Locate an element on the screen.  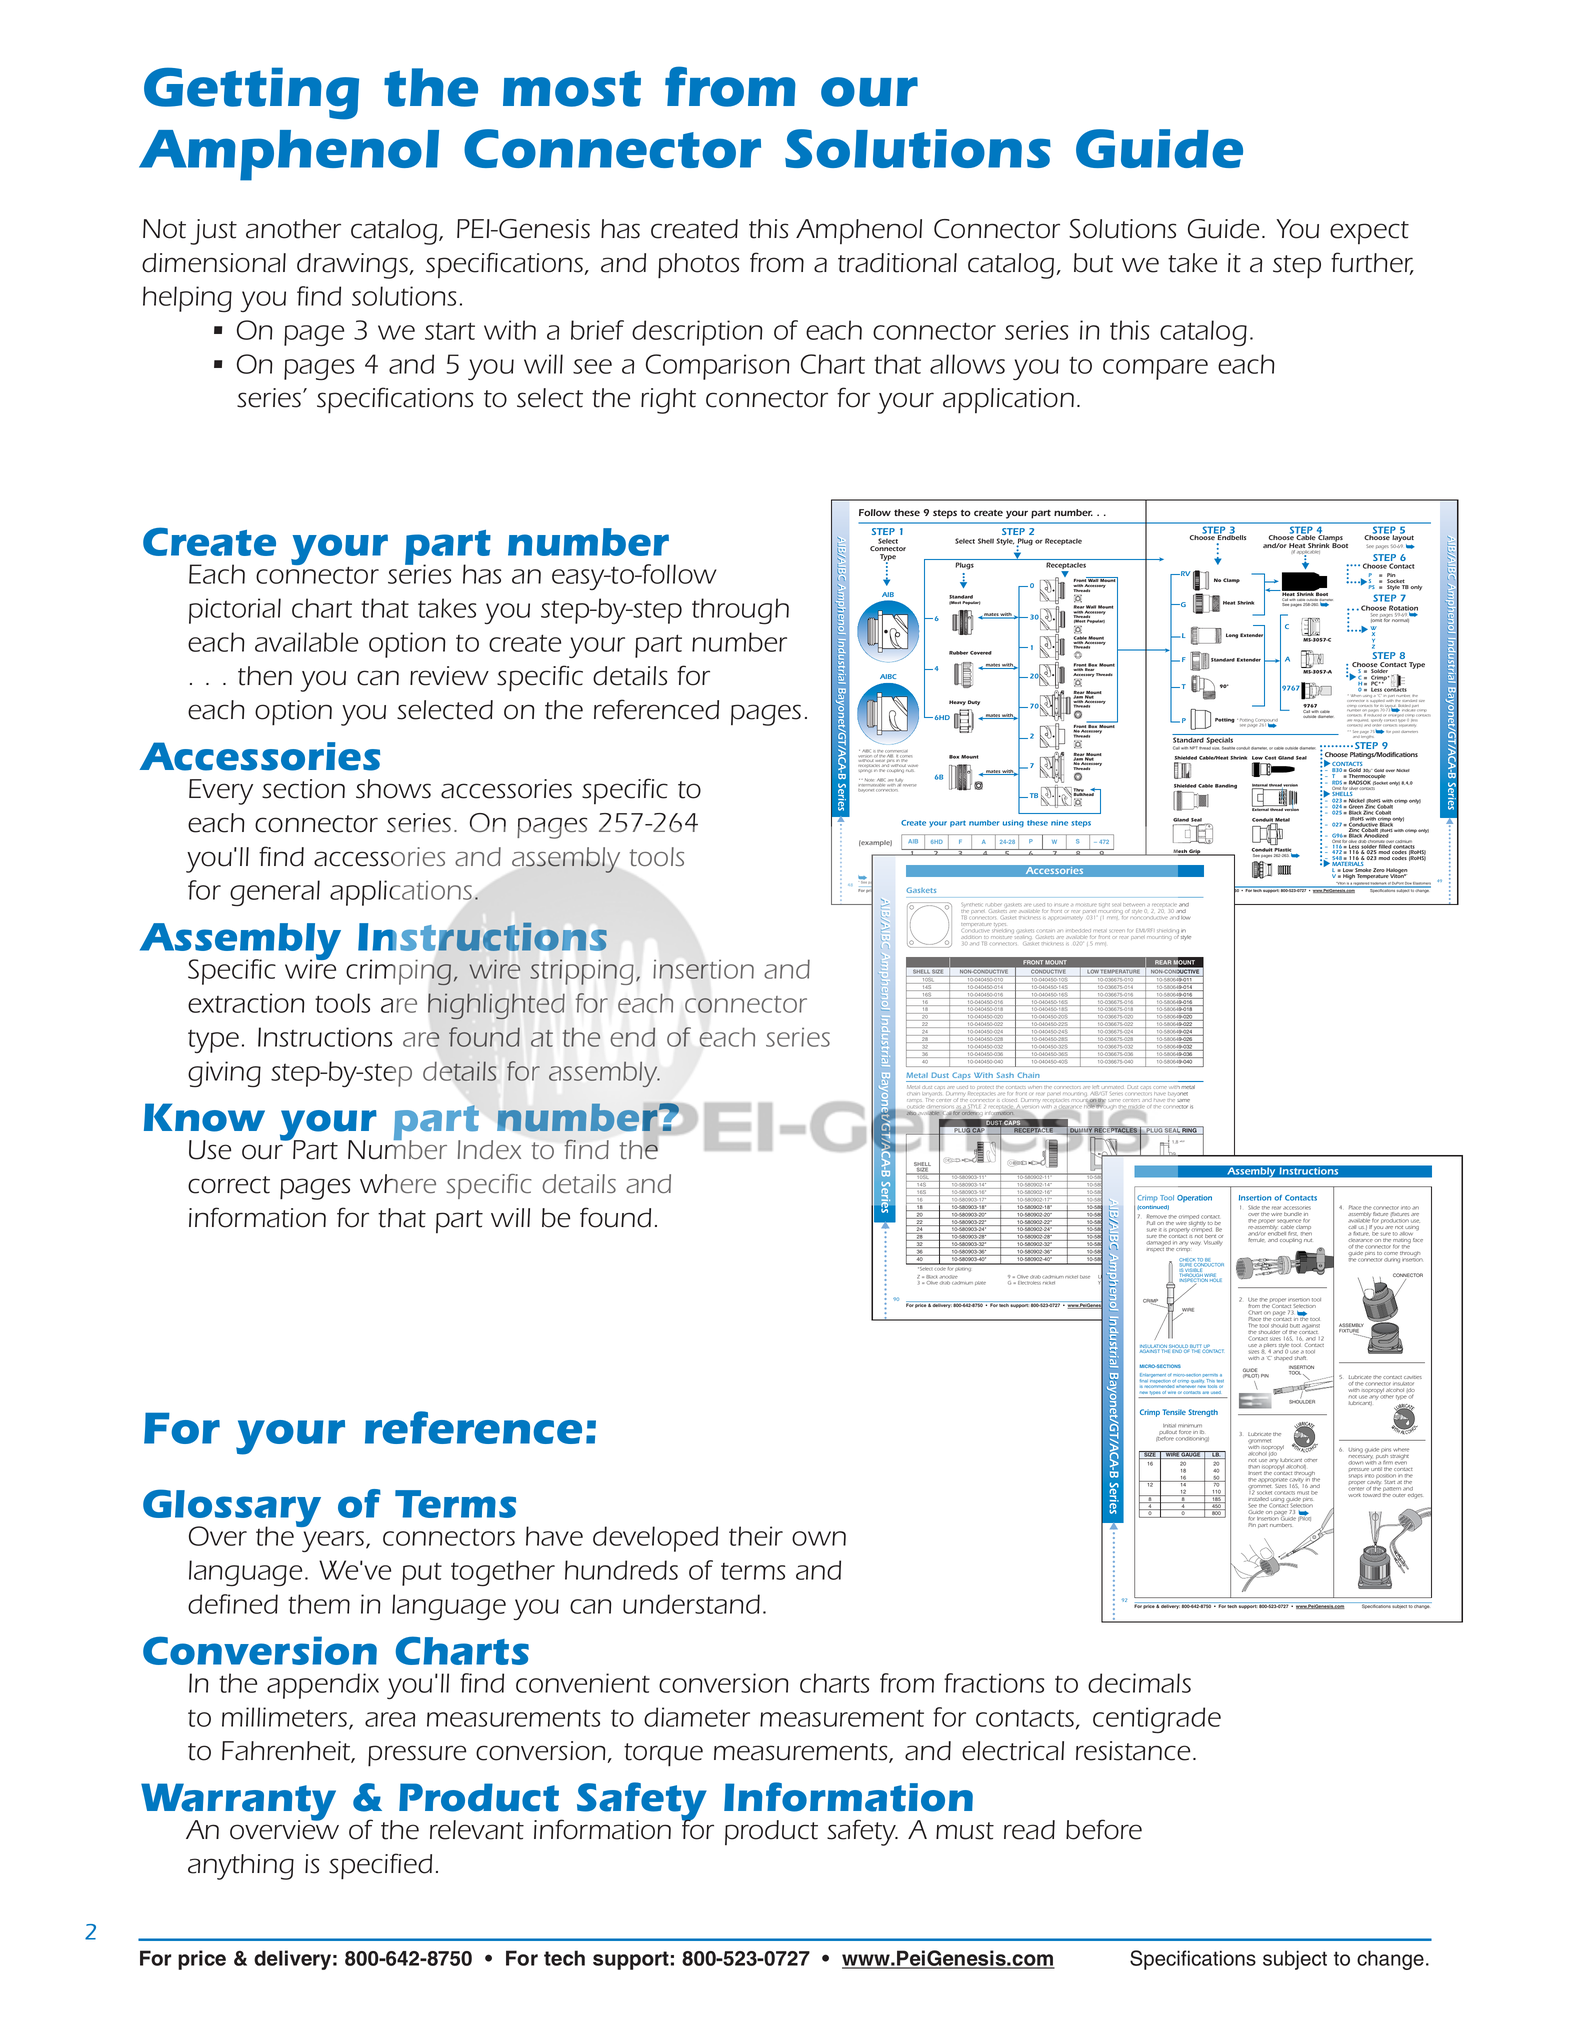
trademark is located at coordinates (1378, 884).
